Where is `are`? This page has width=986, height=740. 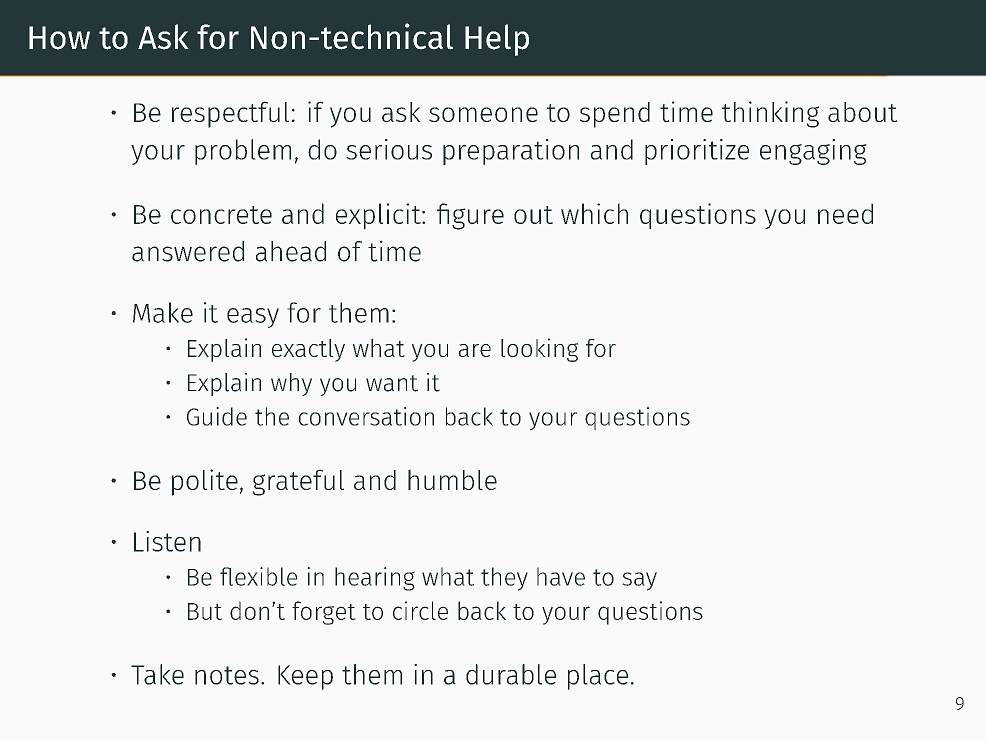 are is located at coordinates (474, 350).
